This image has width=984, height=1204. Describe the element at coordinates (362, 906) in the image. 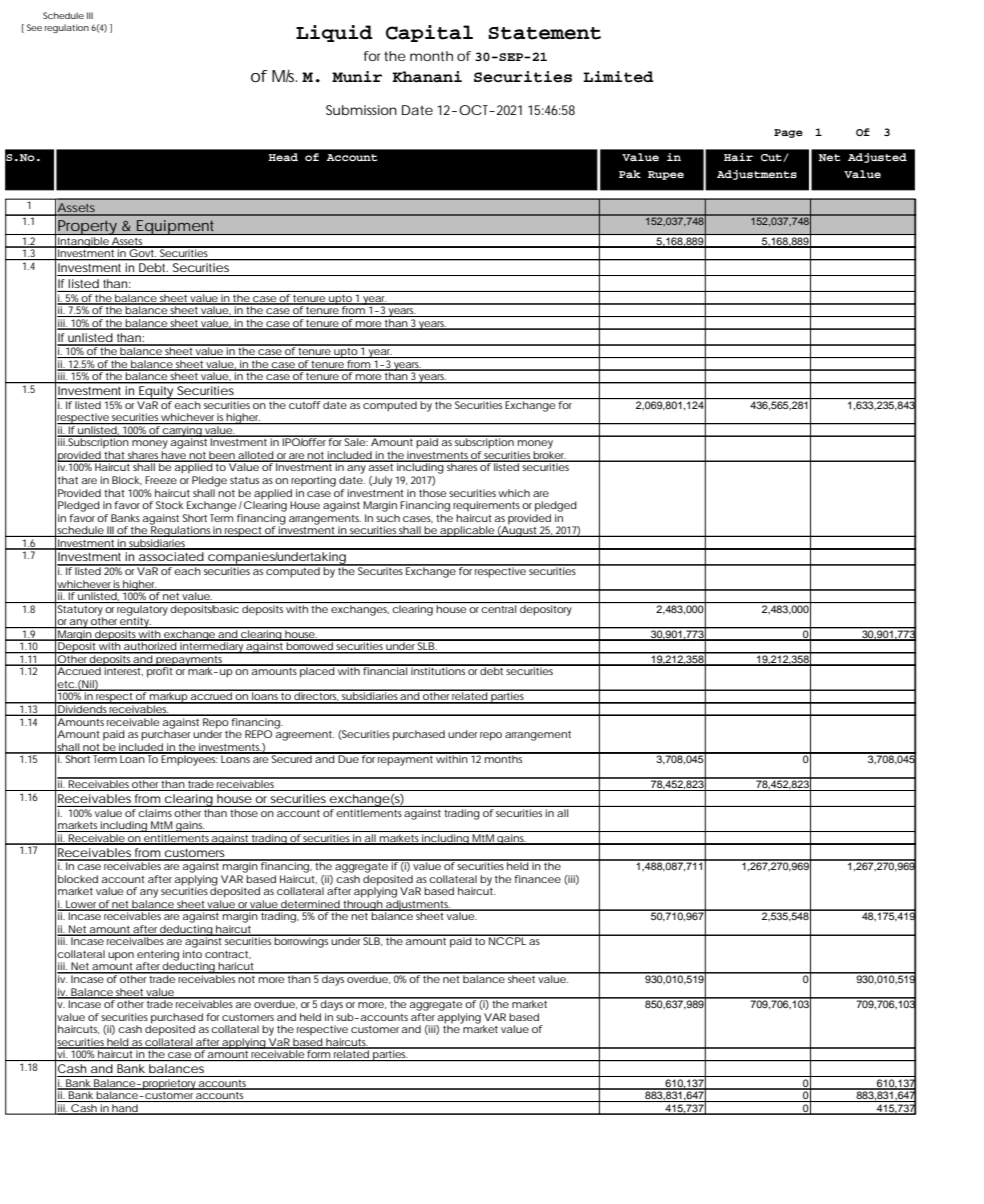

I see `through` at that location.
